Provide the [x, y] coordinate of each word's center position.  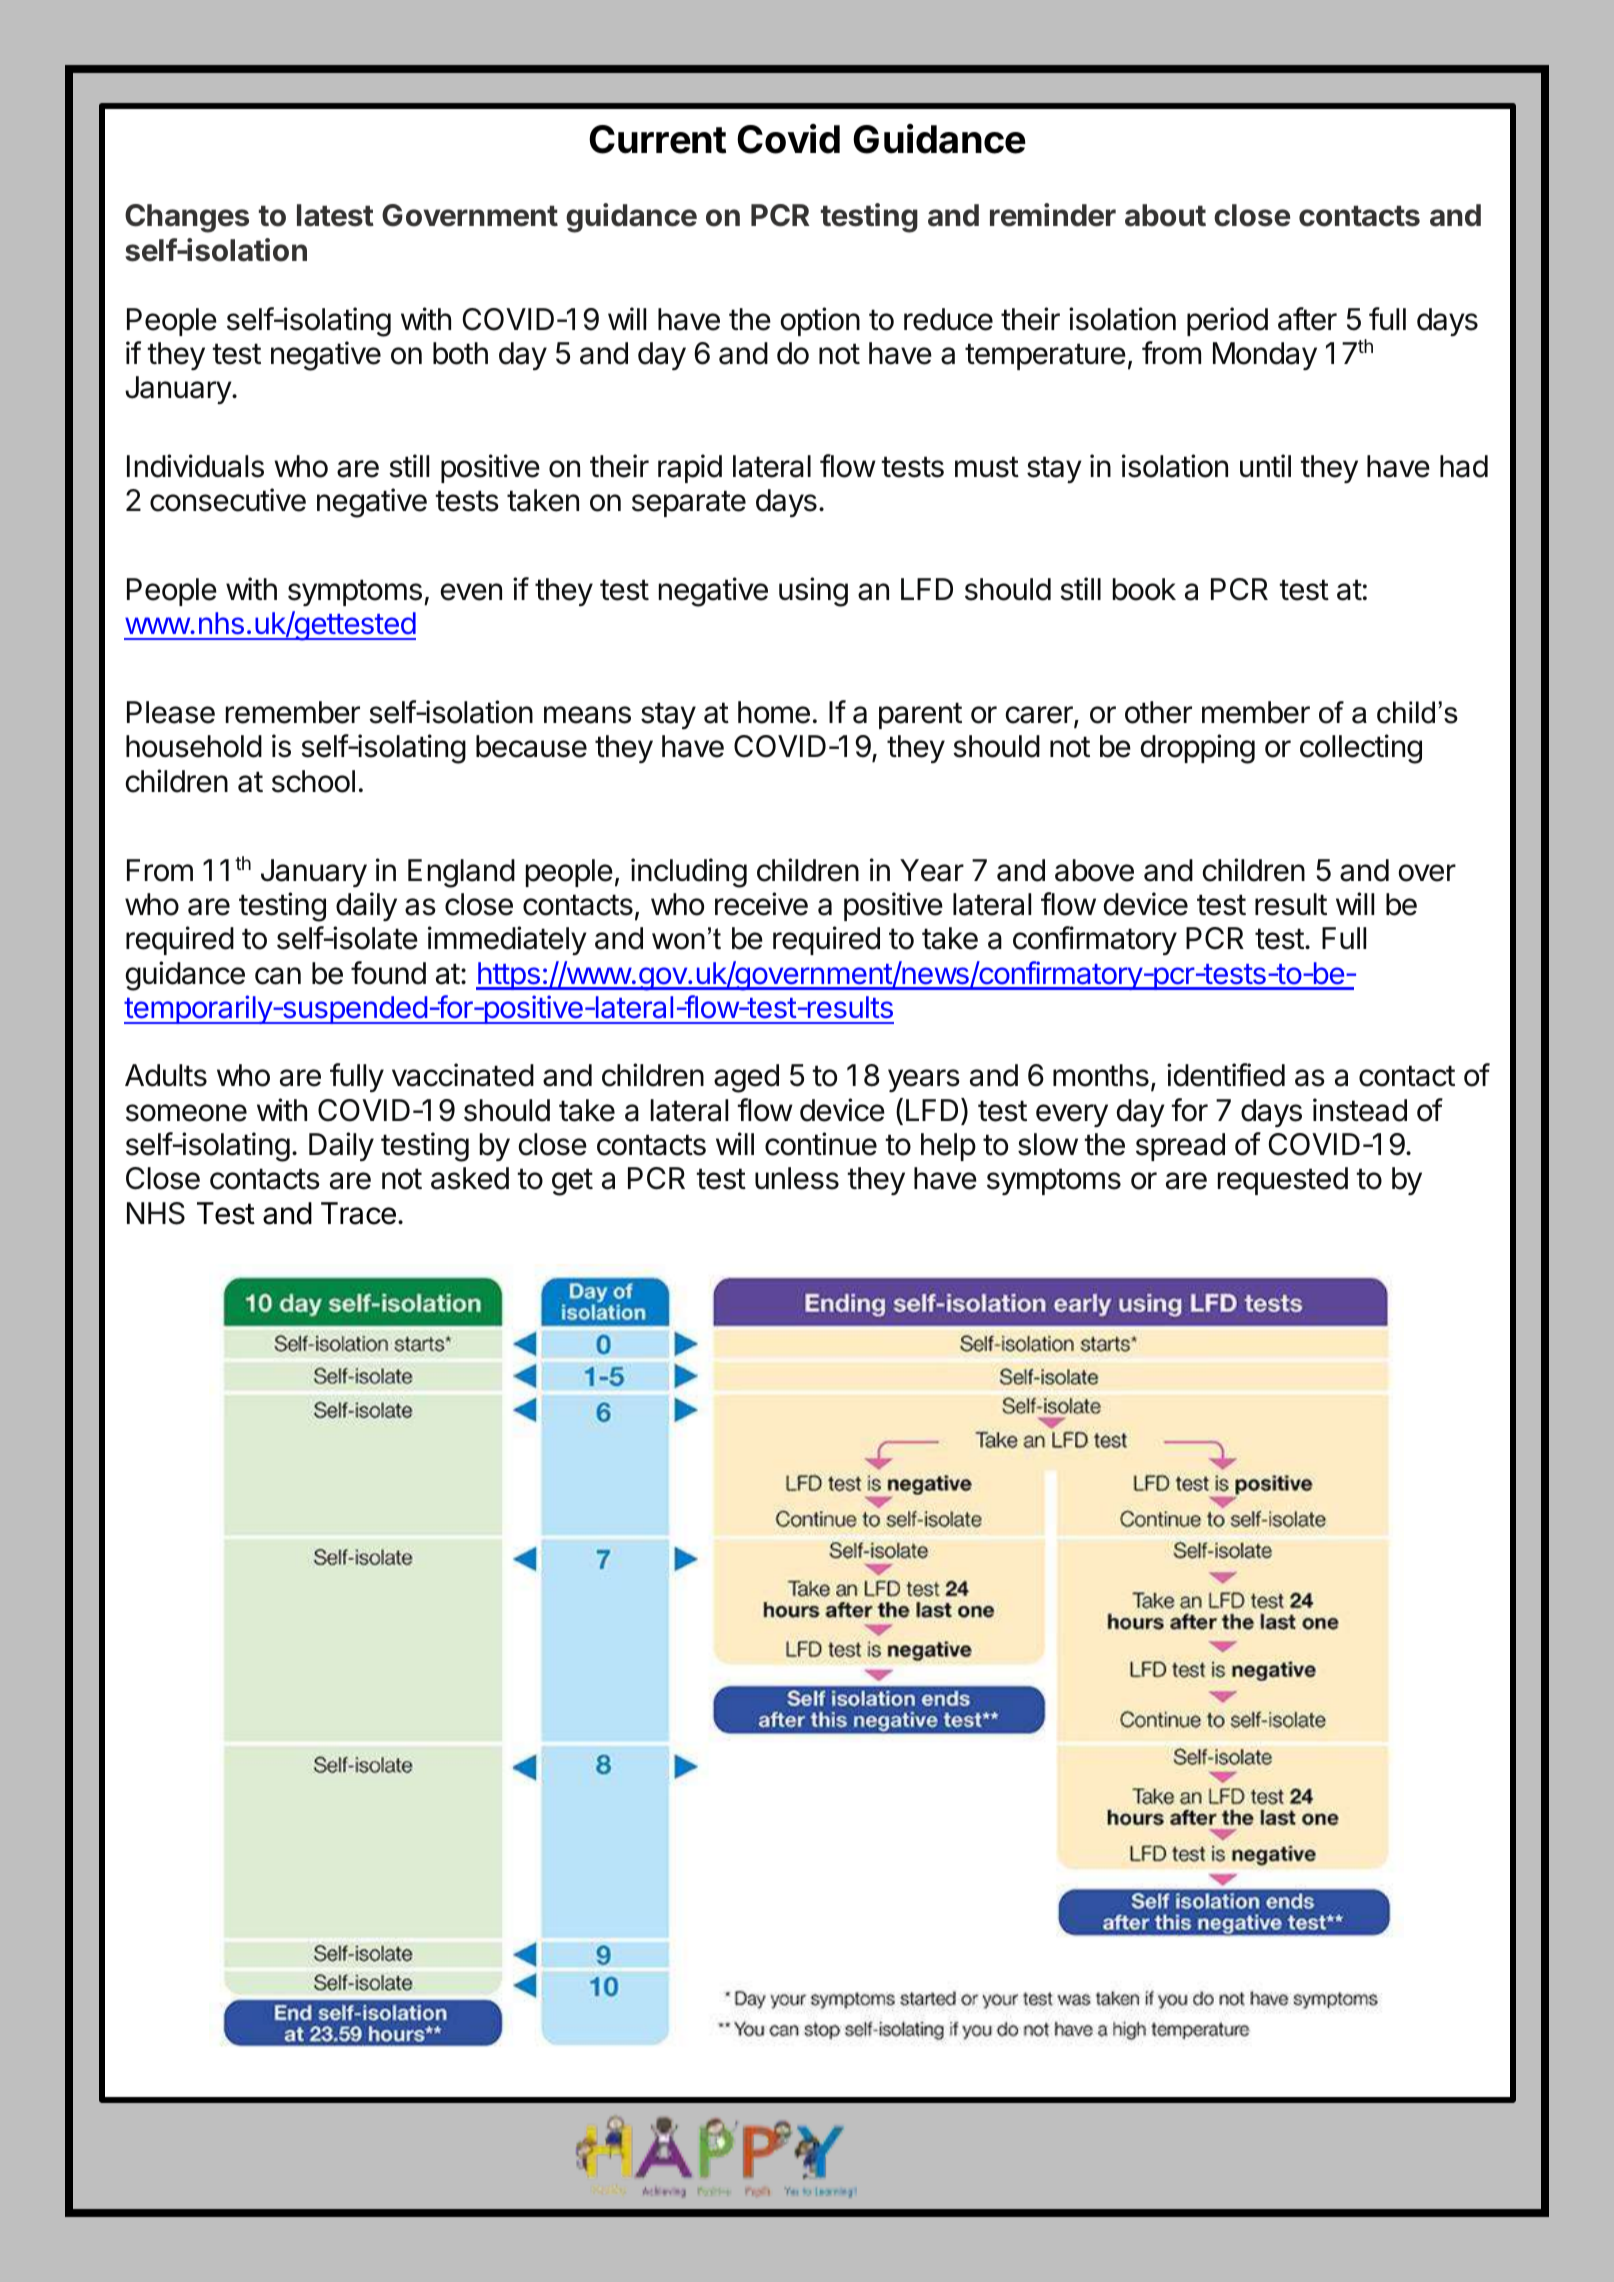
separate [689, 503]
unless [797, 1178]
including [689, 873]
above [1094, 870]
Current [657, 139]
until [1265, 465]
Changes [187, 218]
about [1165, 215]
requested [1283, 1181]
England [461, 873]
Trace [358, 1213]
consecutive [228, 500]
